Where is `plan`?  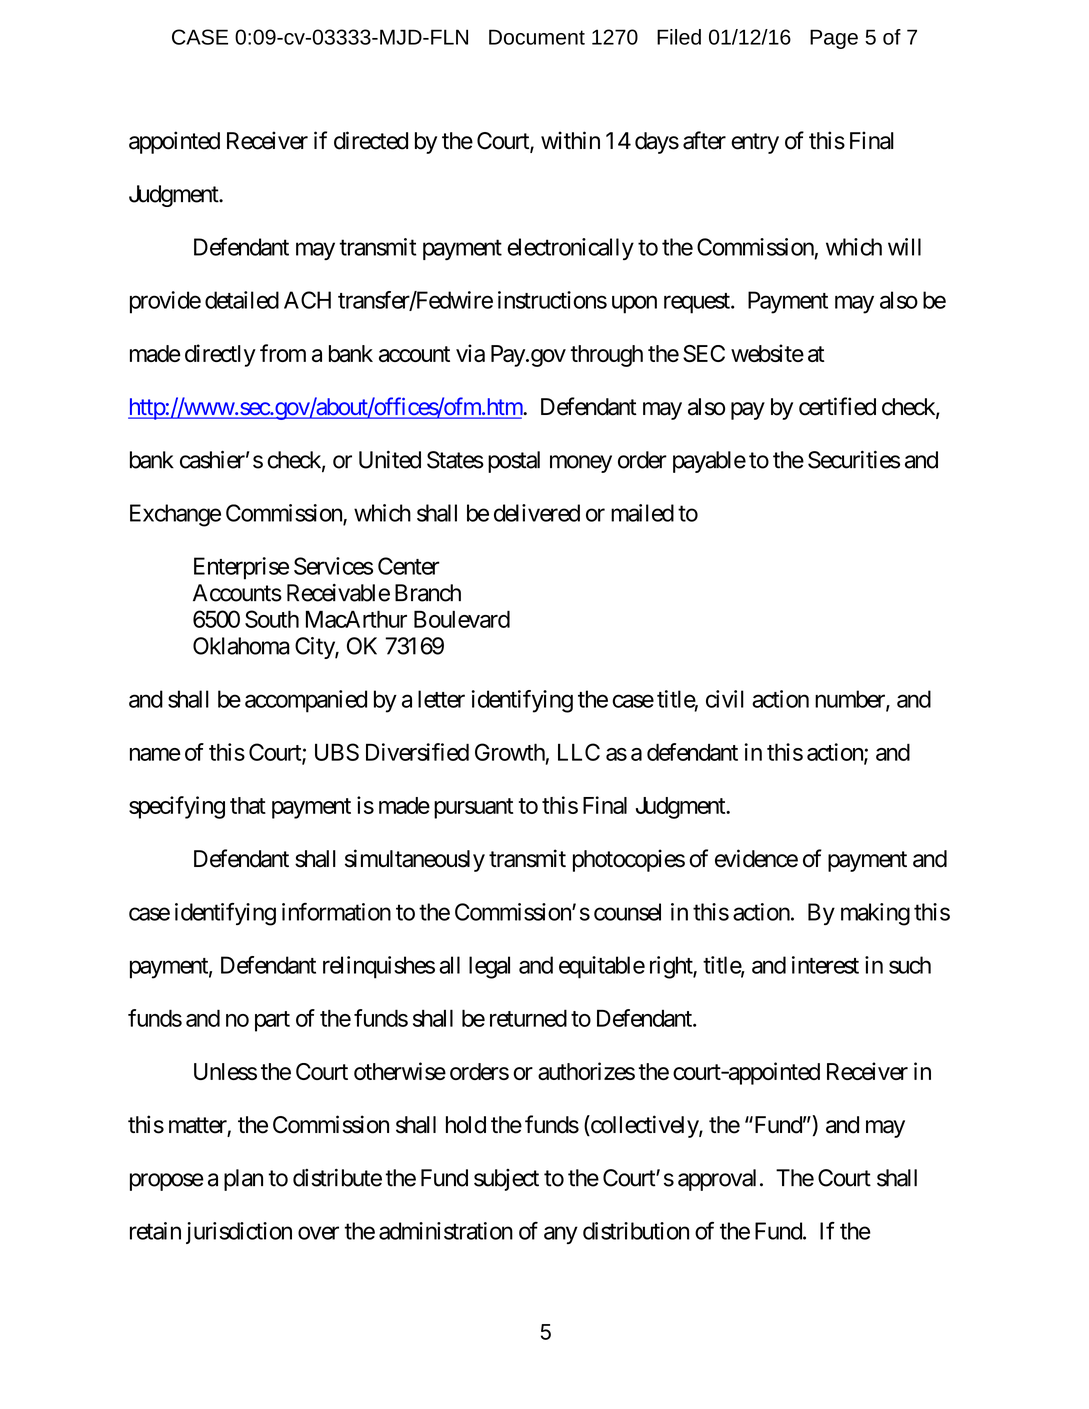
plan is located at coordinates (243, 1180).
